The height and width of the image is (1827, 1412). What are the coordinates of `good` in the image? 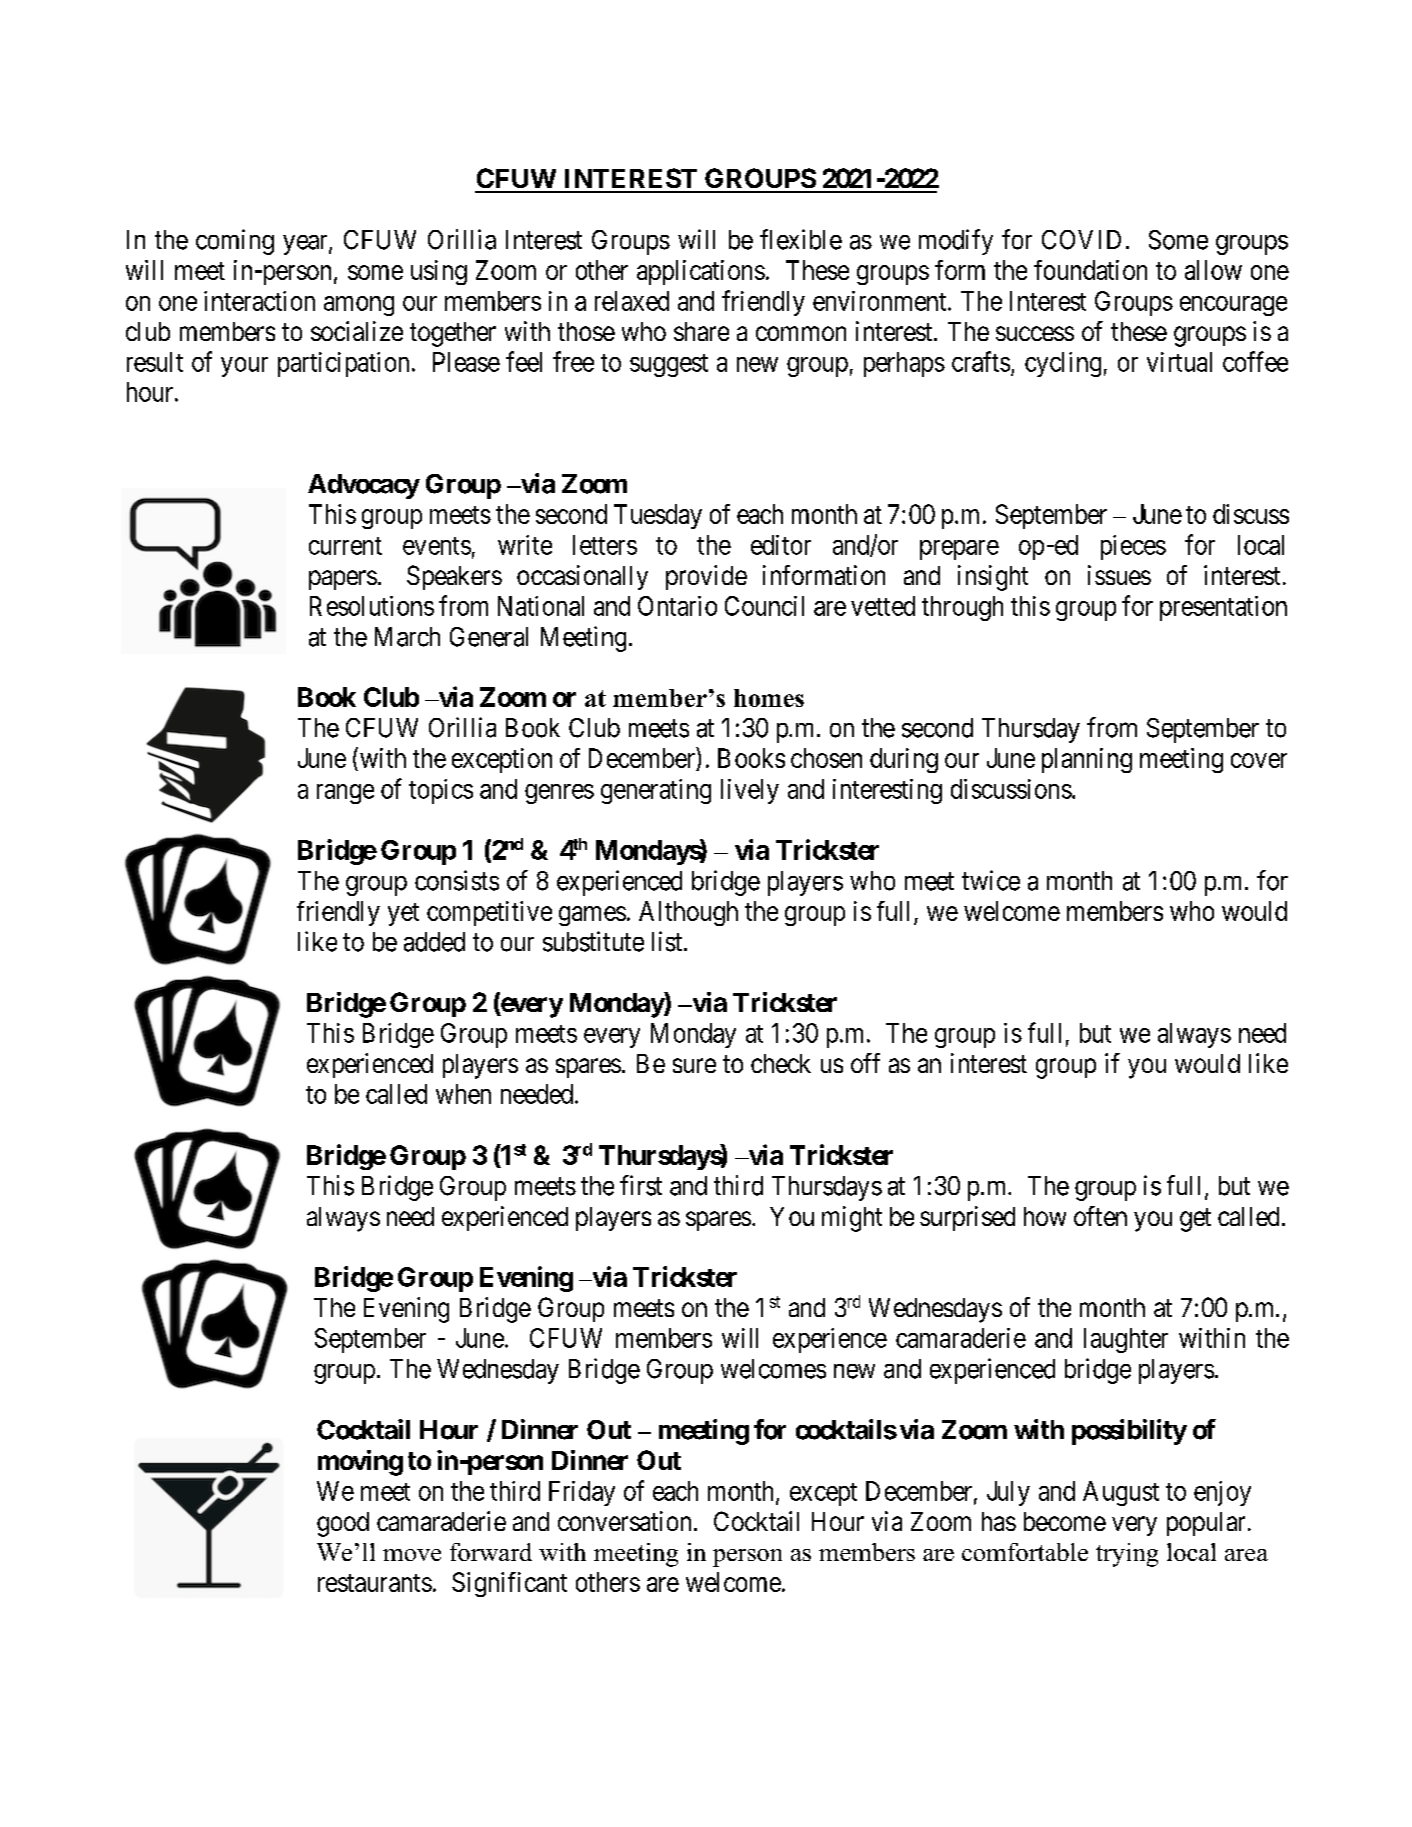 It's located at (343, 1524).
